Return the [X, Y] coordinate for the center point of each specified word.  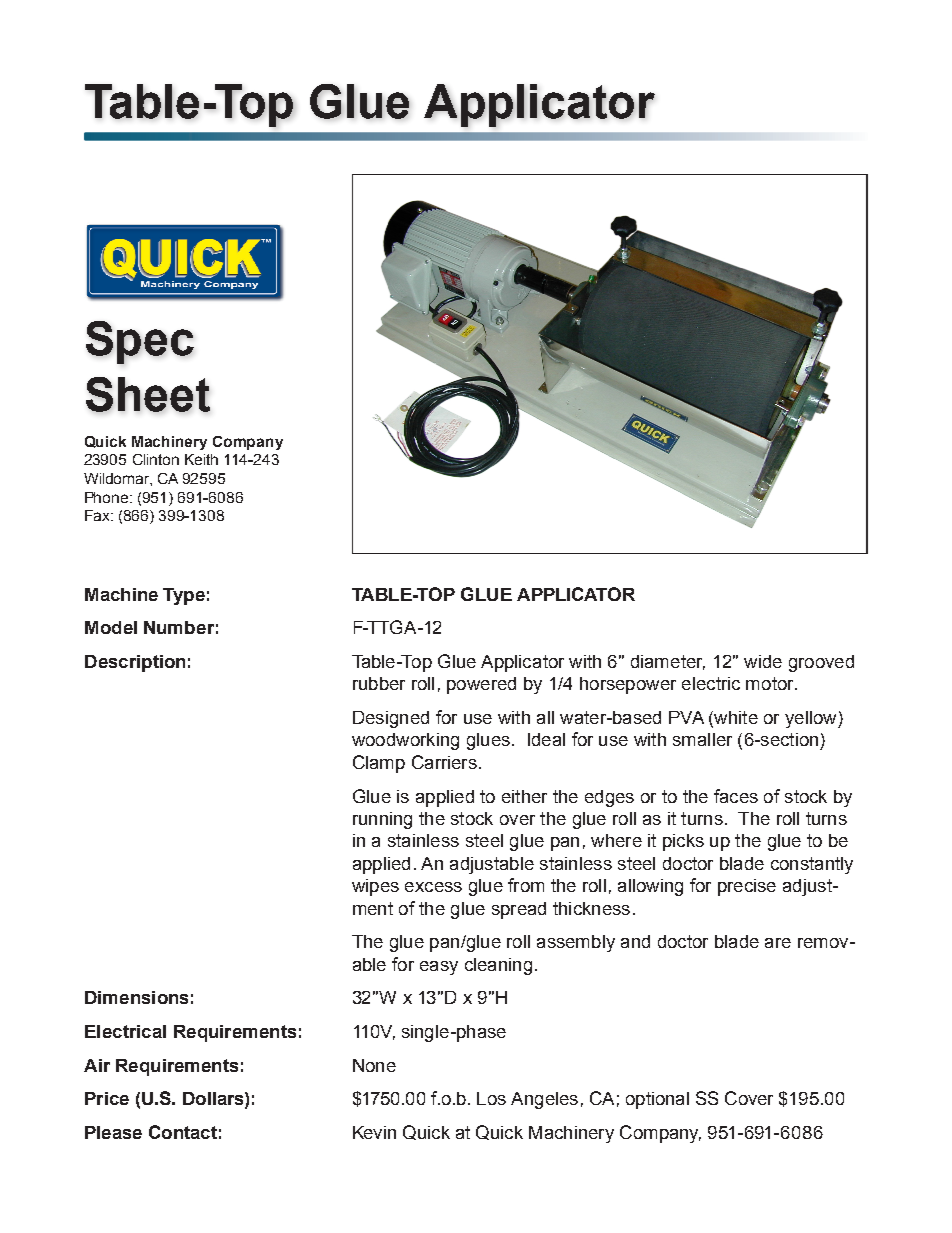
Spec [140, 342]
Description [135, 663]
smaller [702, 739]
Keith [201, 459]
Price [107, 1098]
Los [491, 1098]
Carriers [444, 762]
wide [763, 661]
